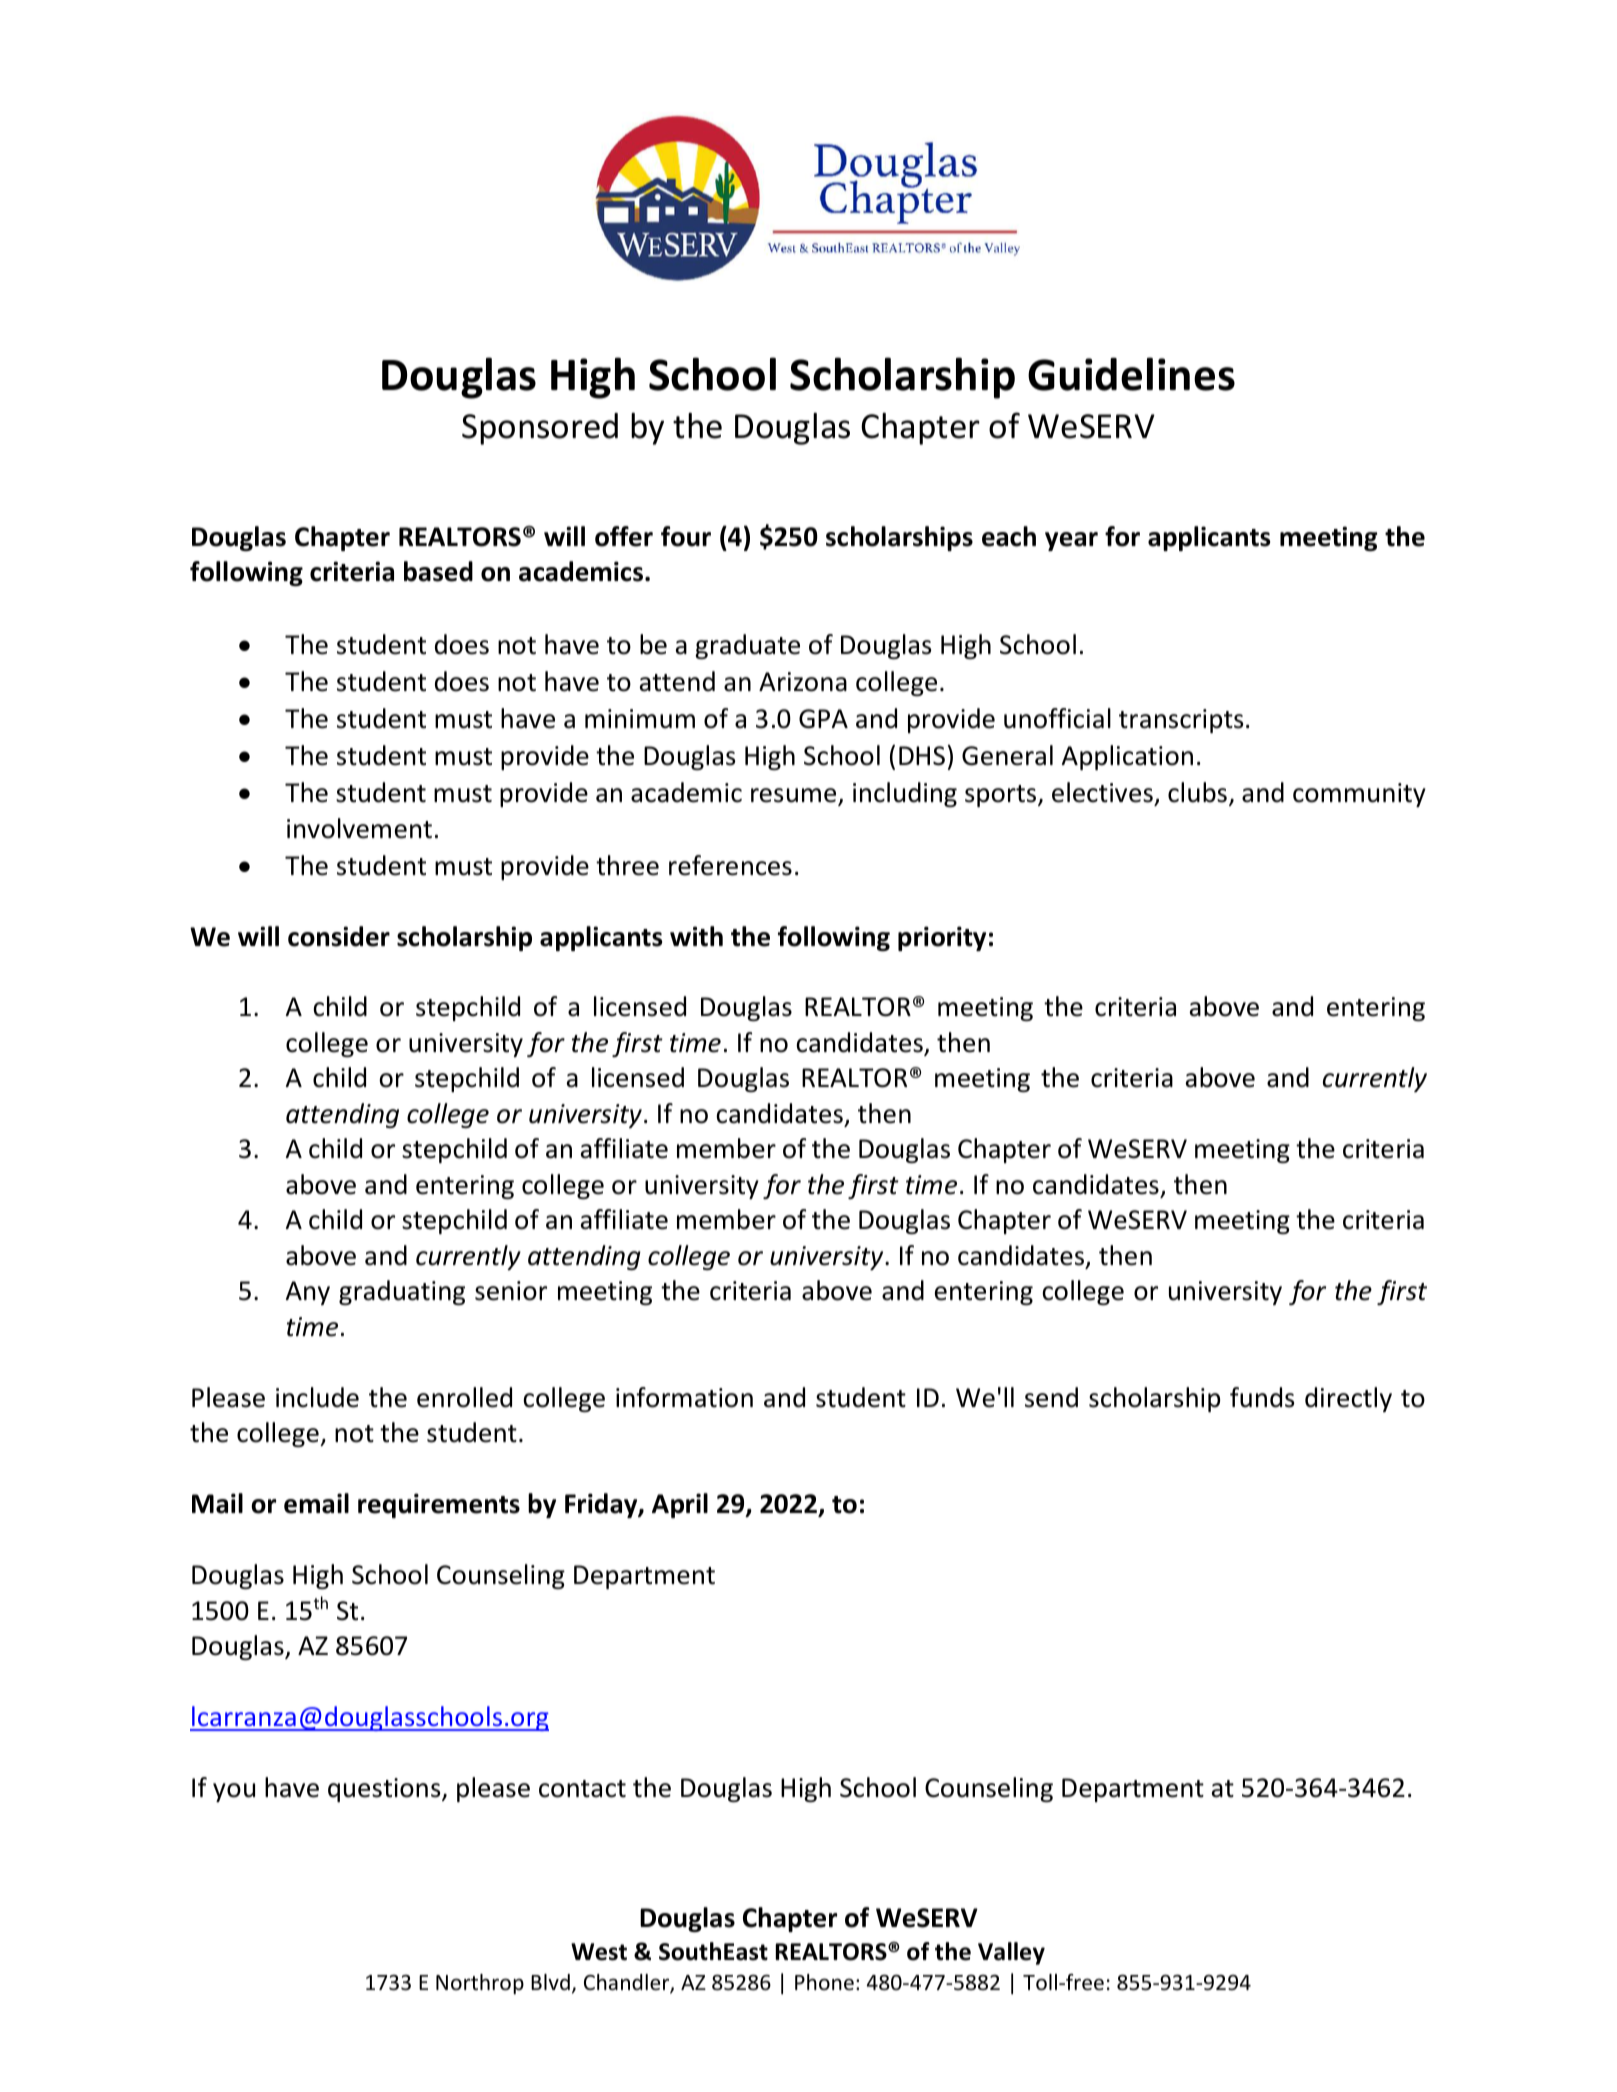 The width and height of the screenshot is (1617, 2092). What do you see at coordinates (402, 1292) in the screenshot?
I see `graduating` at bounding box center [402, 1292].
